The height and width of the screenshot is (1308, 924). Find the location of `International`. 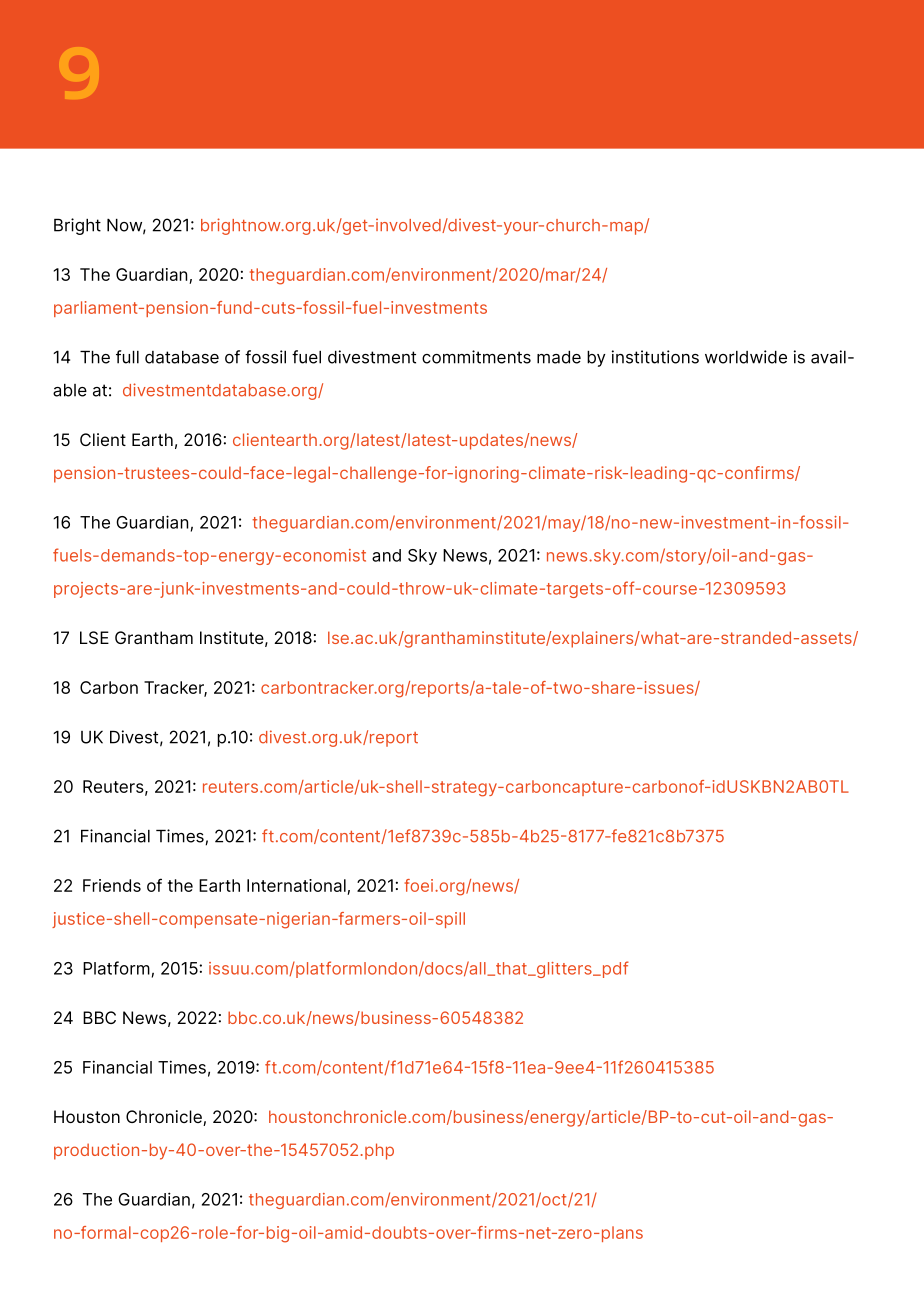

International is located at coordinates (297, 887).
